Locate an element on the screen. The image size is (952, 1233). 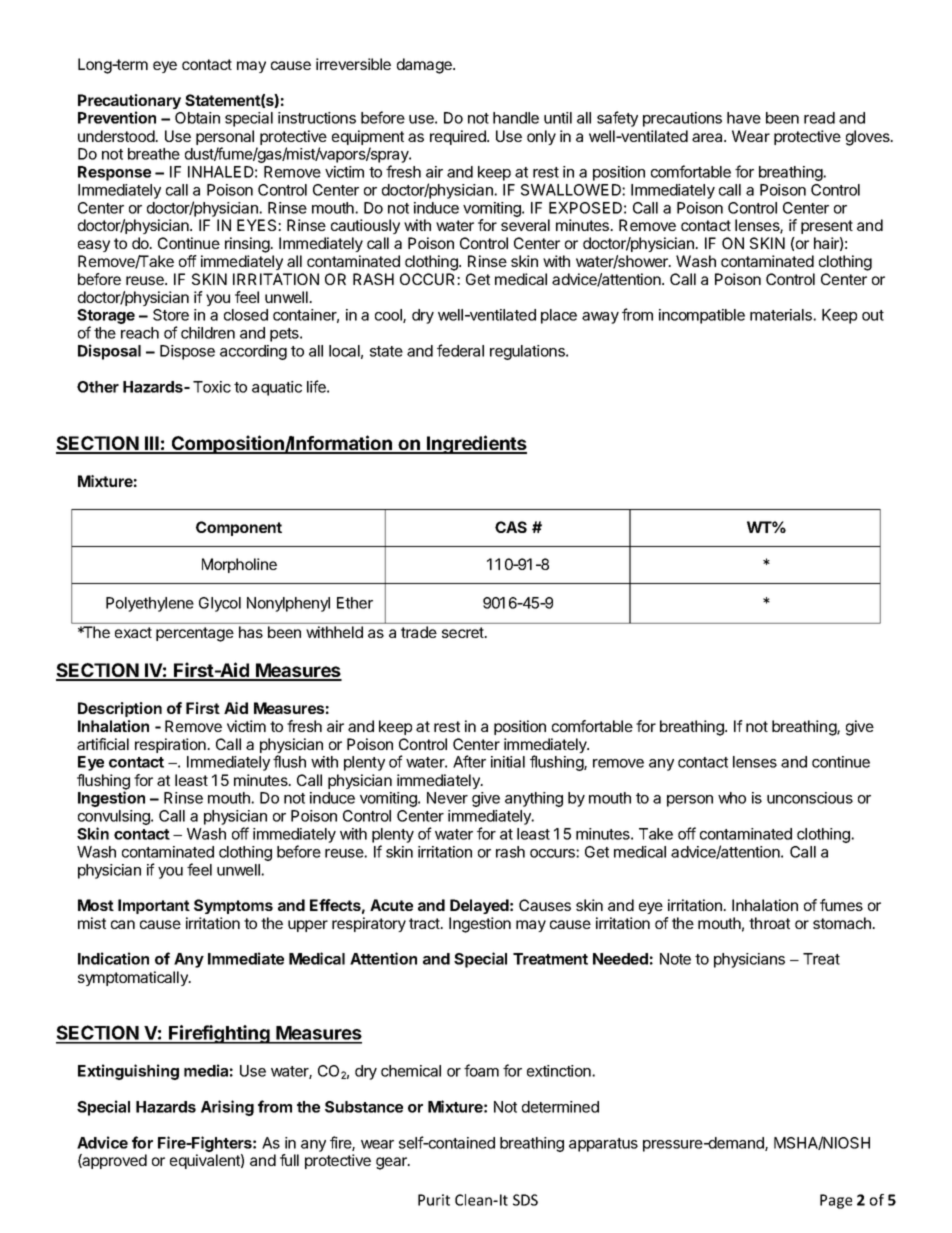
Obtain is located at coordinates (197, 118).
